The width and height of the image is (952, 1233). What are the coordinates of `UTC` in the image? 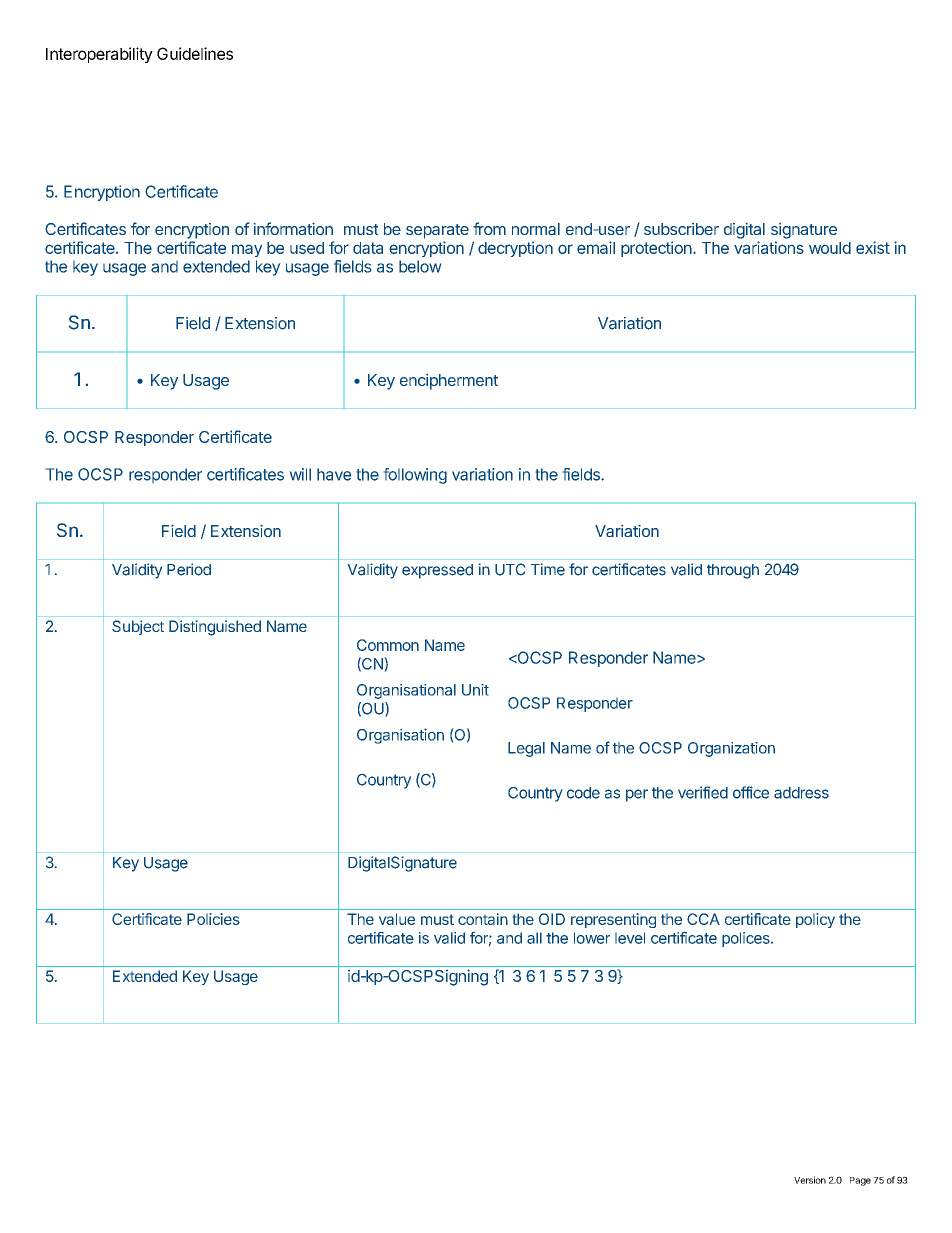 It's located at (510, 569).
